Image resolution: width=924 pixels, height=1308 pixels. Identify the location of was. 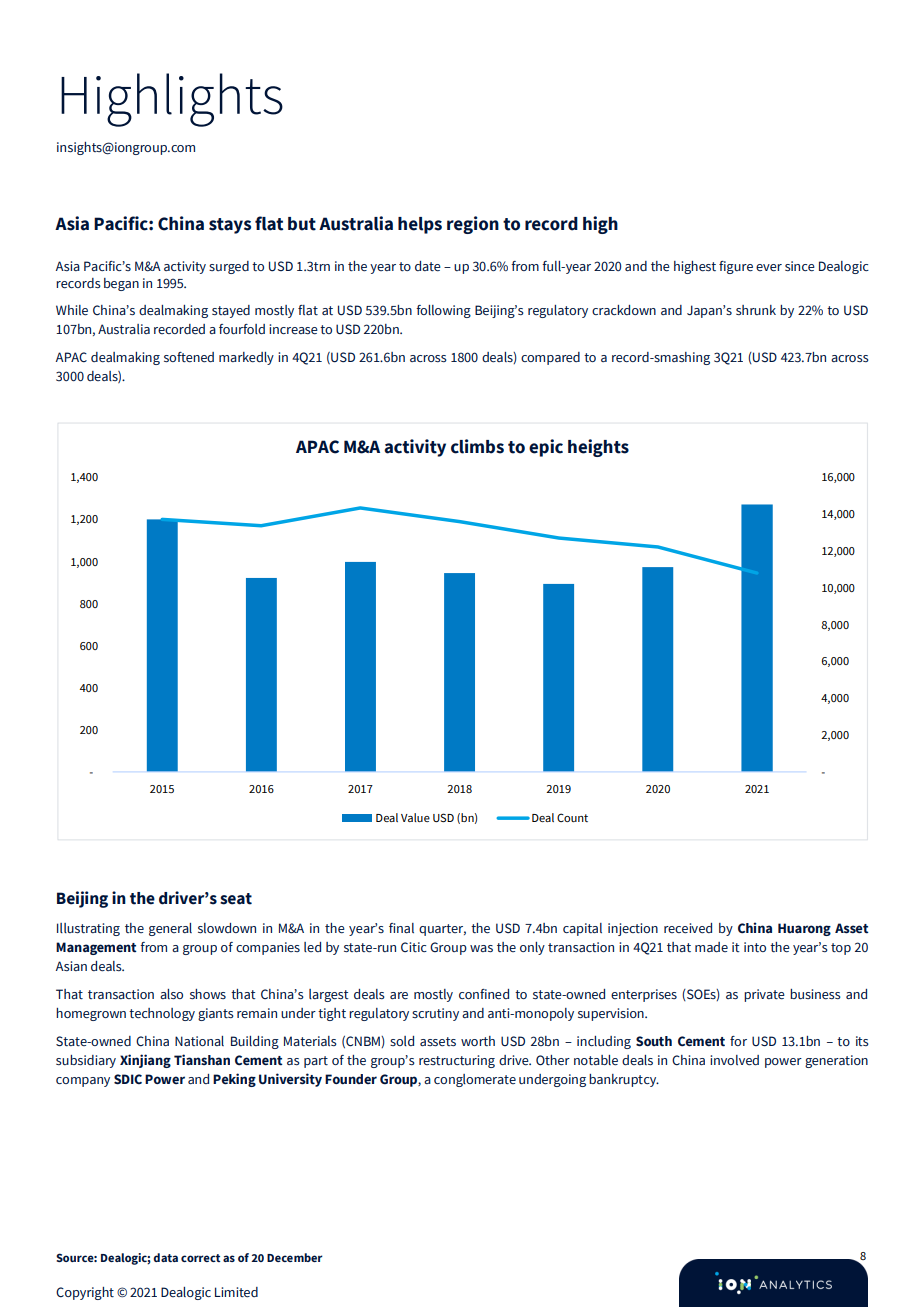
(481, 948).
